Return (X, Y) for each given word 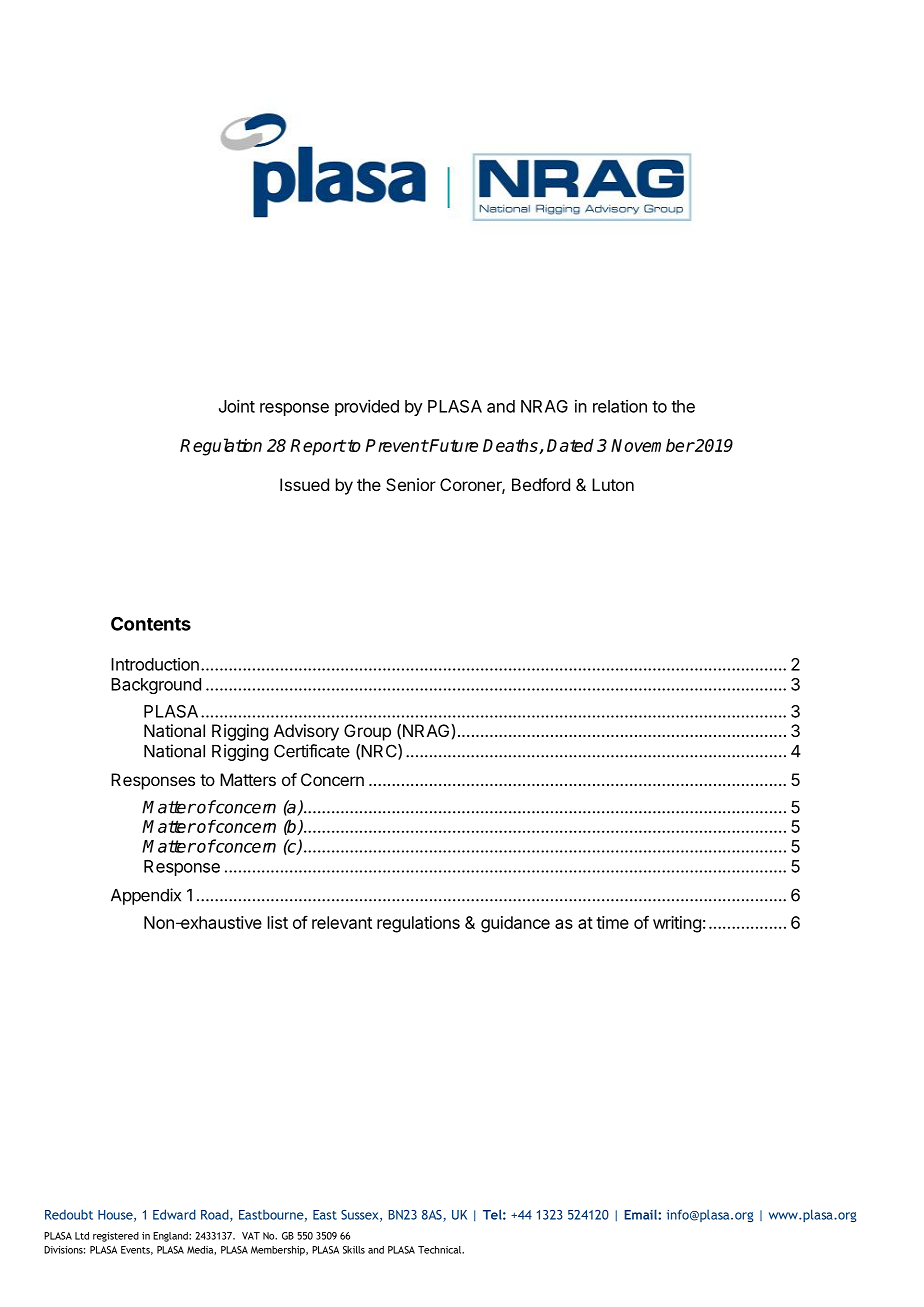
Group (367, 732)
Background (156, 686)
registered (116, 1237)
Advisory (306, 732)
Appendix (146, 896)
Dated (570, 445)
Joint (237, 406)
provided (367, 407)
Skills (354, 1250)
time (612, 922)
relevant (342, 922)
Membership (279, 1251)
